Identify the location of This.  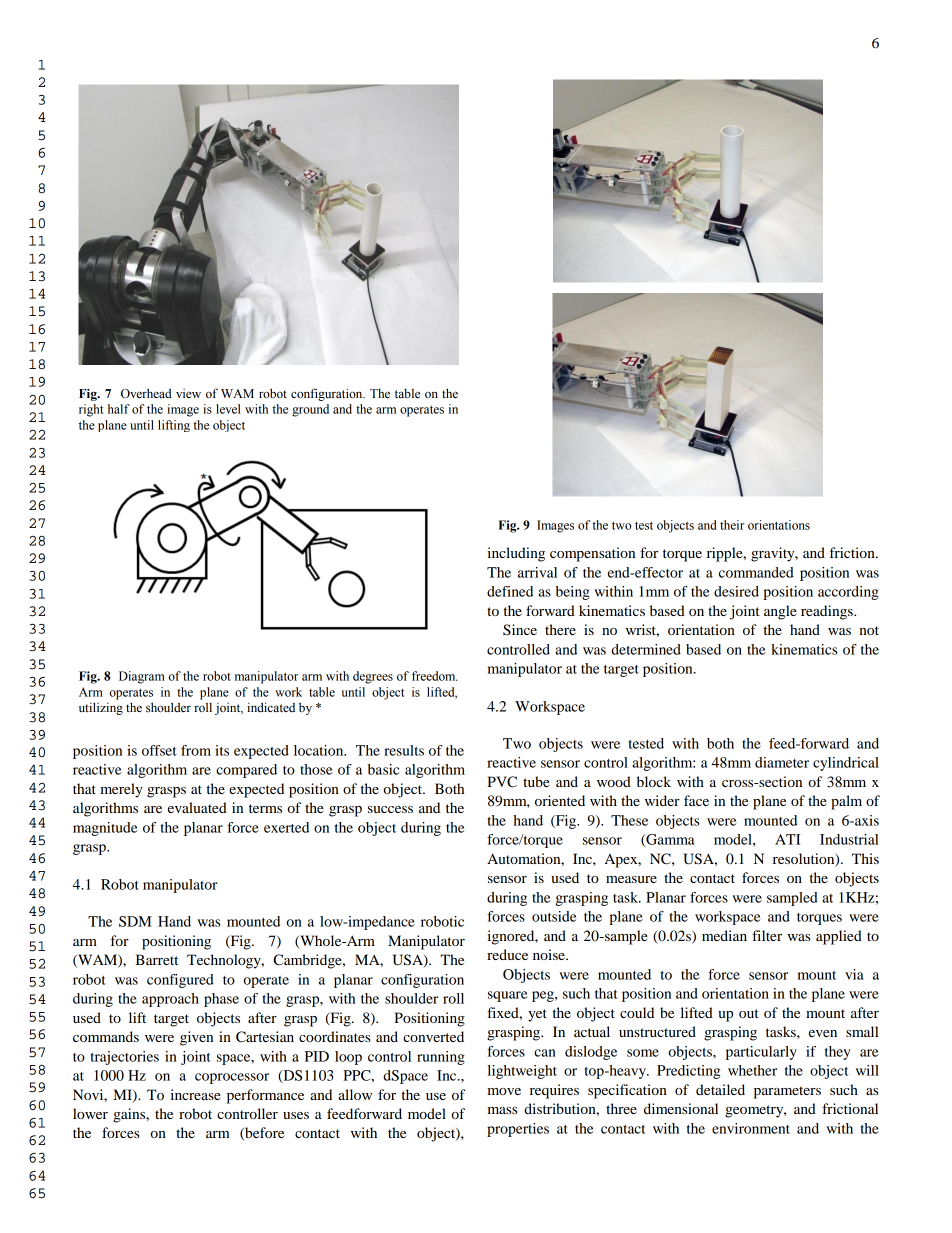
(865, 858).
